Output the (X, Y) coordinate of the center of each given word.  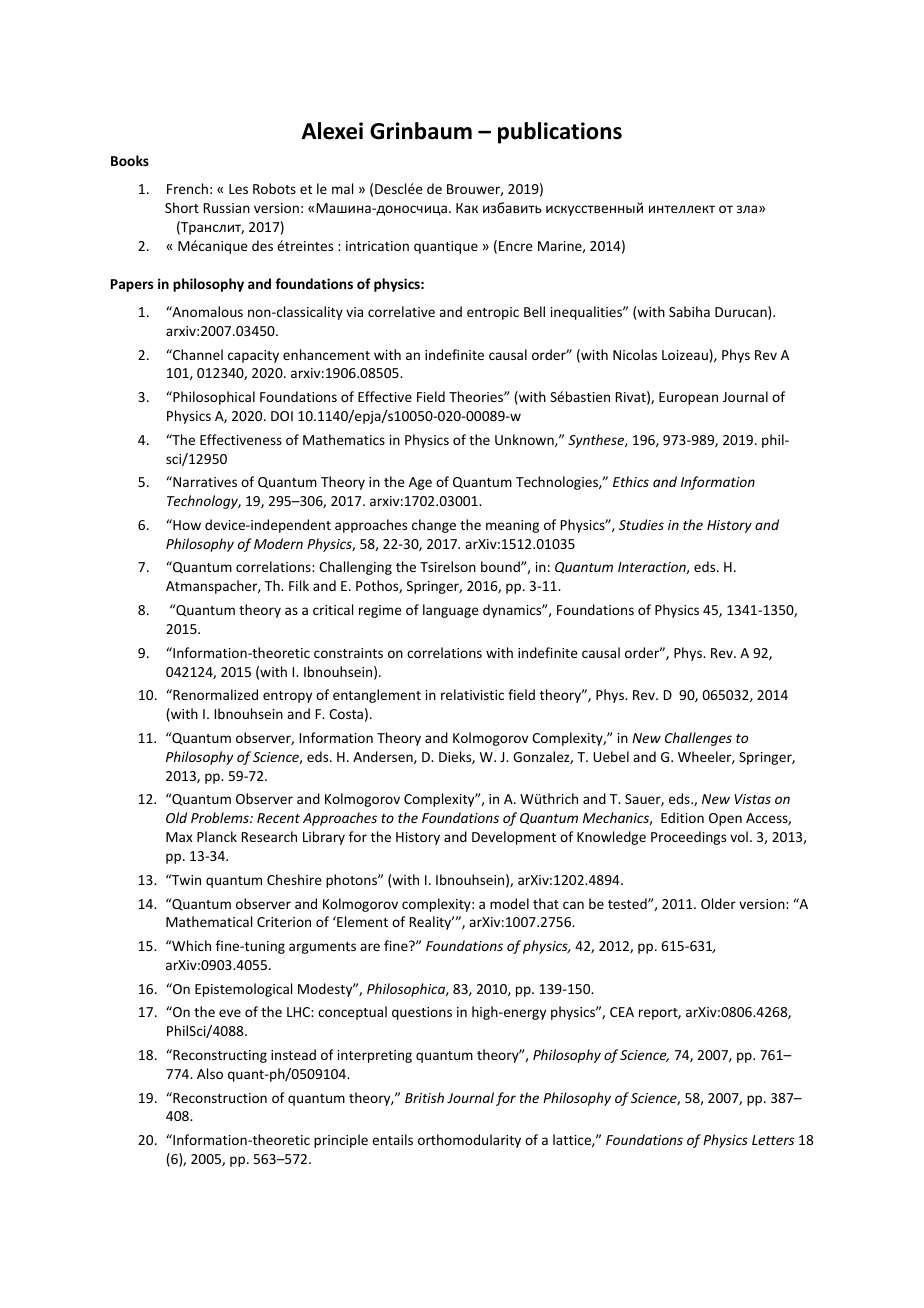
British (424, 1097)
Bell (534, 311)
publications (560, 133)
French (187, 188)
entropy (287, 697)
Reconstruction (219, 1097)
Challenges (698, 739)
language (451, 611)
